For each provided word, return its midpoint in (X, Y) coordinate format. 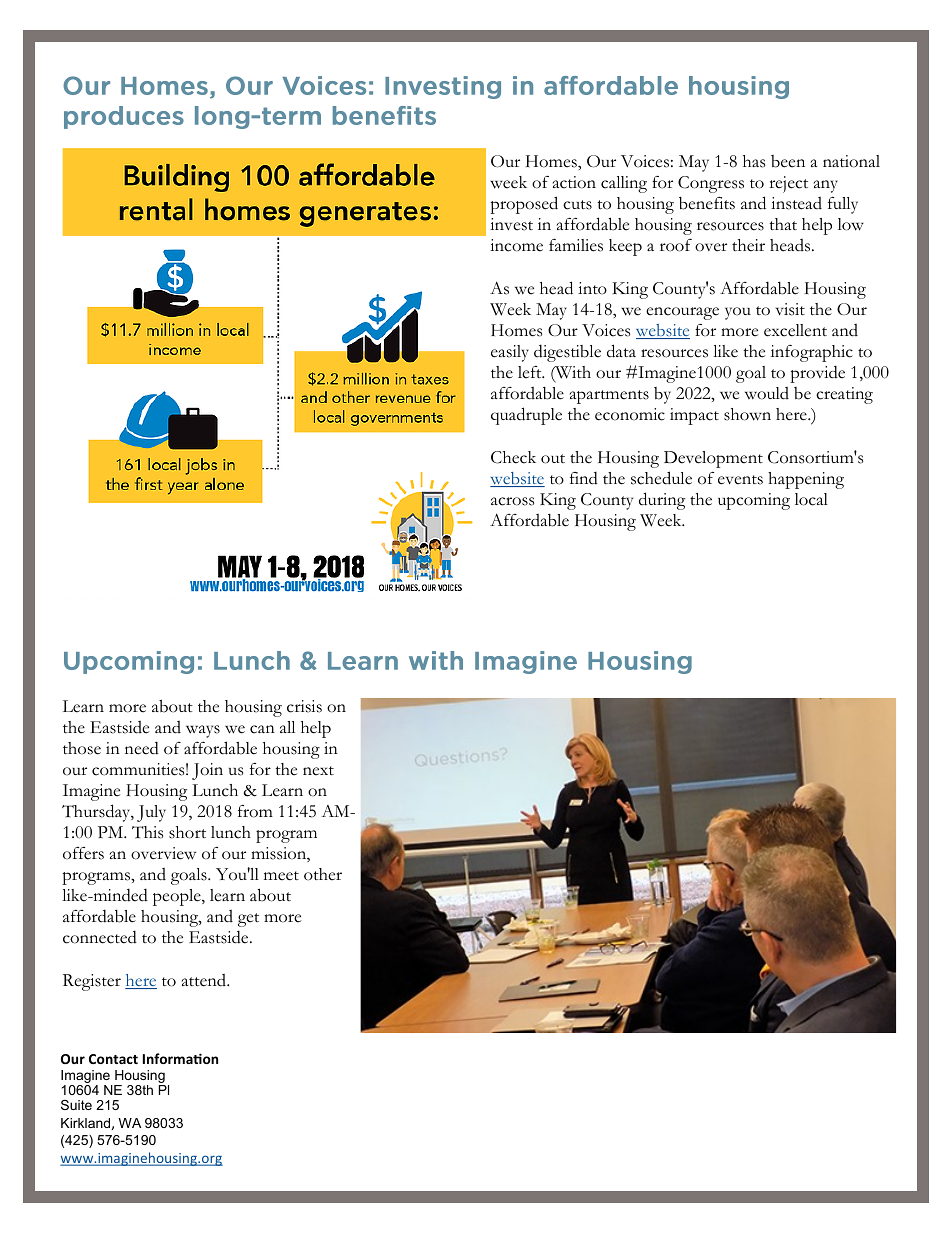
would (767, 393)
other (323, 874)
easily (510, 353)
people (178, 897)
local (811, 499)
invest (511, 224)
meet (281, 876)
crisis (304, 706)
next (318, 771)
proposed (524, 205)
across (512, 501)
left (531, 372)
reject (788, 184)
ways (203, 731)
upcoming (754, 501)
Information (180, 1058)
